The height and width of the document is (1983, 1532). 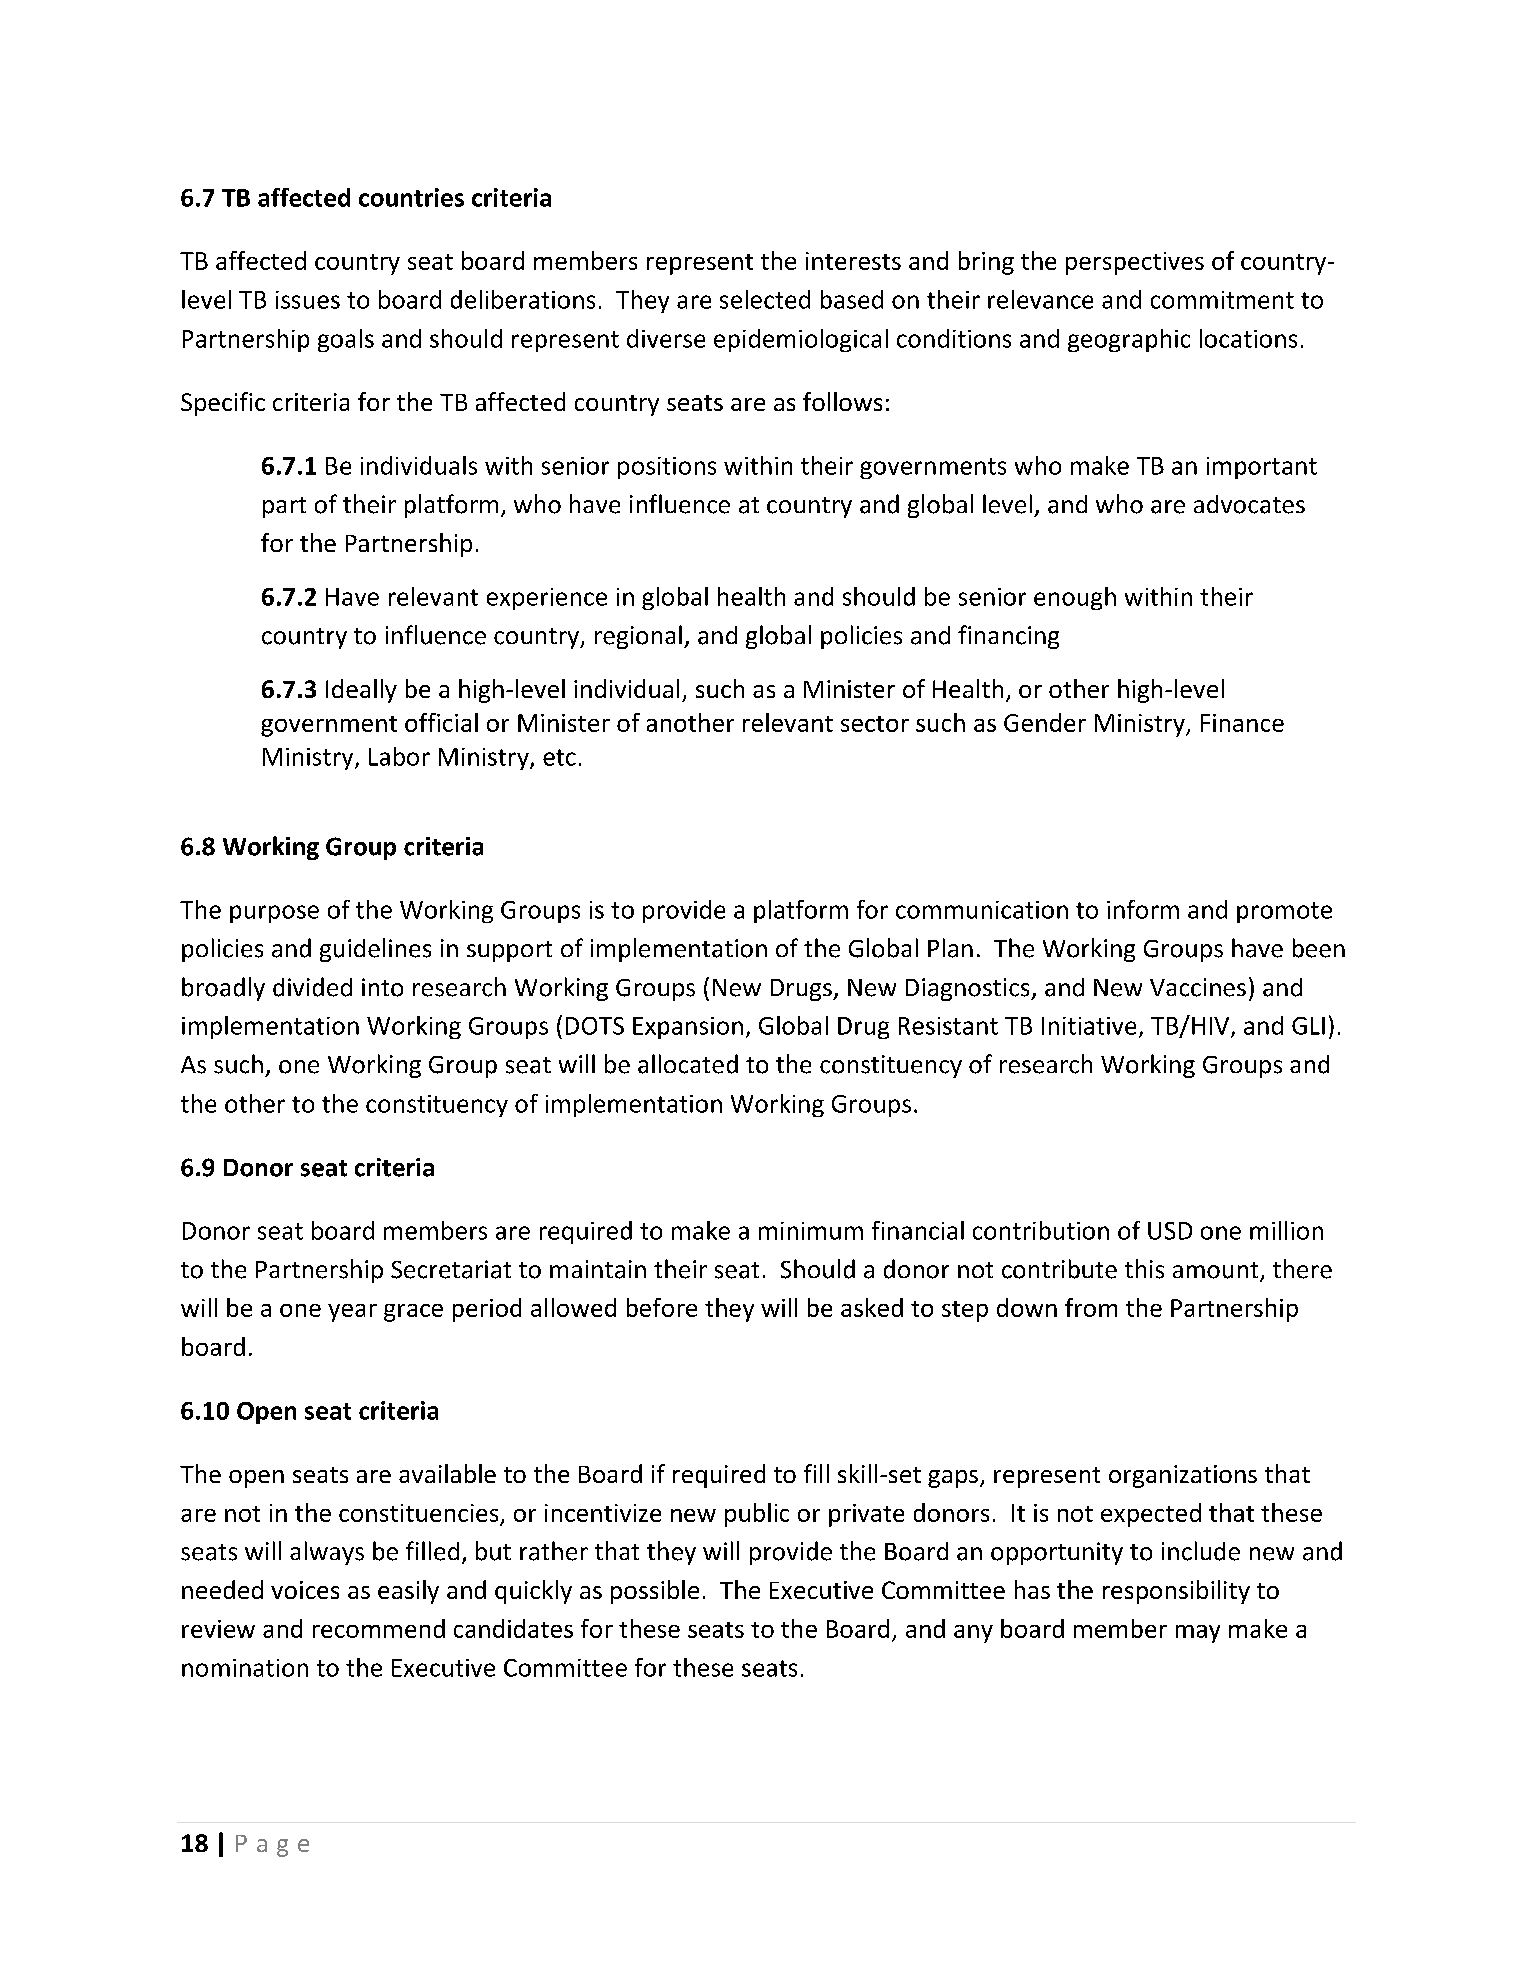 I want to click on may, so click(x=1198, y=1634).
